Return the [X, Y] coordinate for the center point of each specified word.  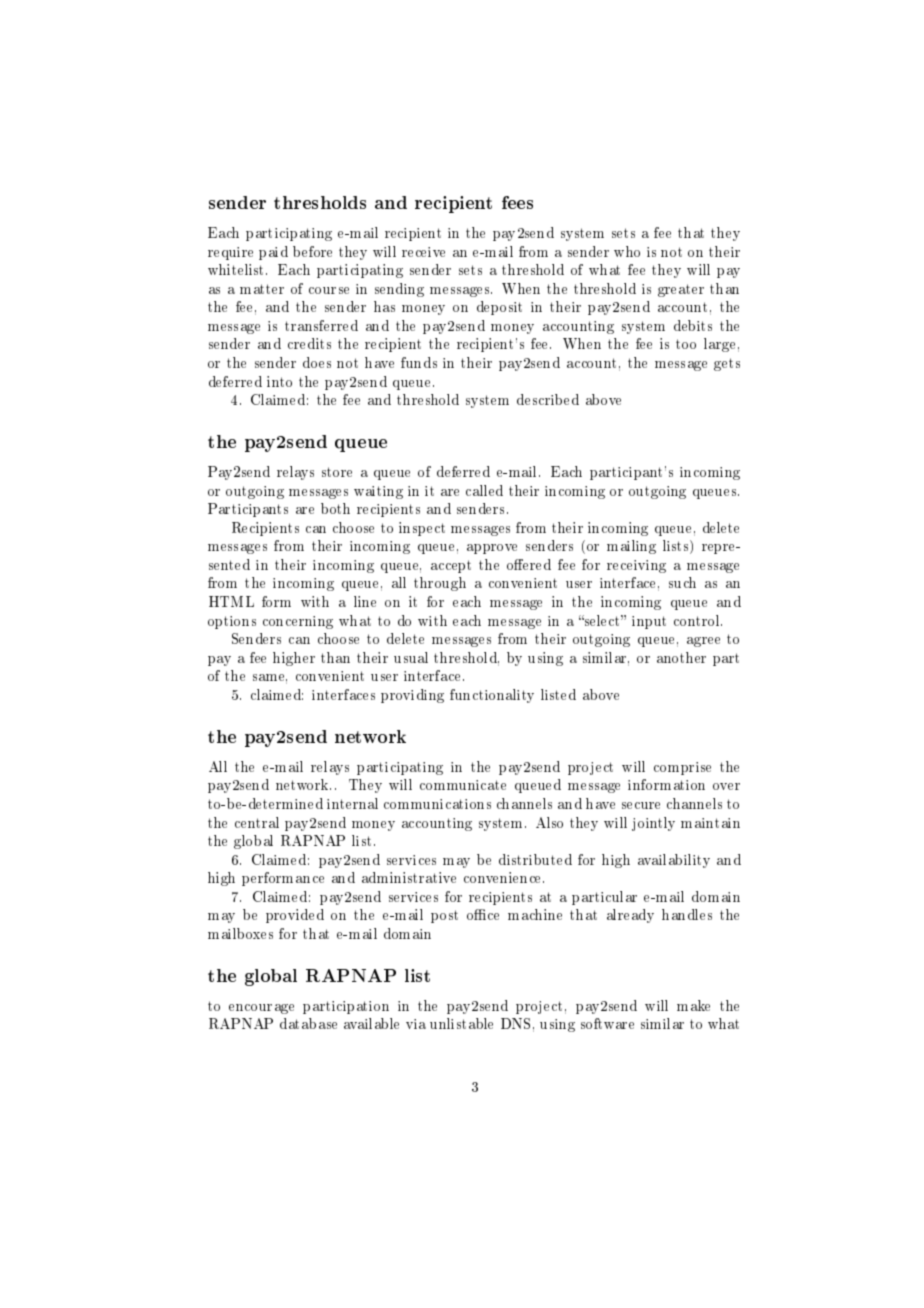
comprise [682, 768]
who [627, 251]
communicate [463, 785]
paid [273, 253]
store [337, 472]
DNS [515, 1023]
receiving [636, 566]
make [693, 1005]
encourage [261, 1009]
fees [517, 202]
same [270, 679]
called [484, 490]
